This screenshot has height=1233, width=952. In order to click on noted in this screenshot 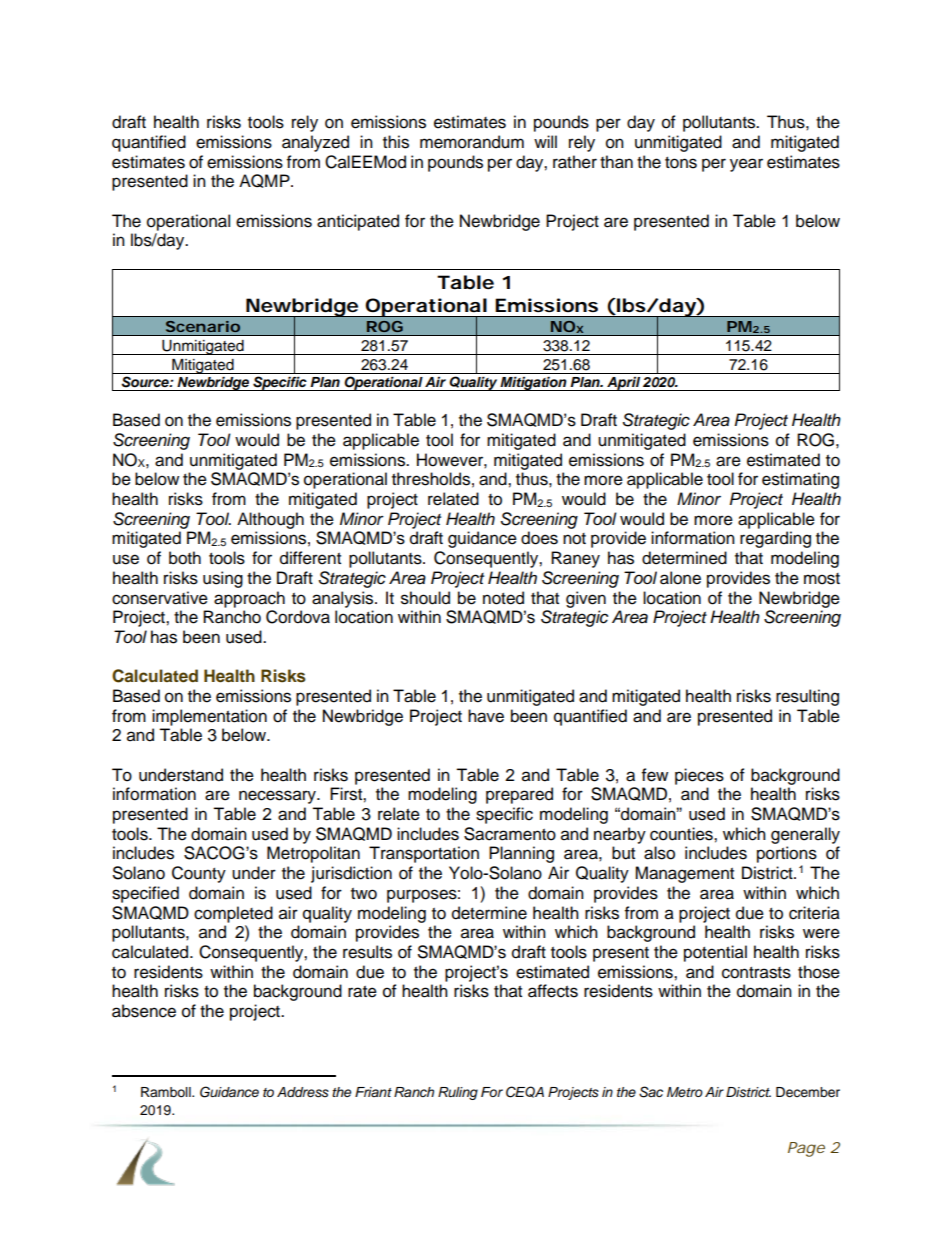, I will do `click(503, 598)`.
